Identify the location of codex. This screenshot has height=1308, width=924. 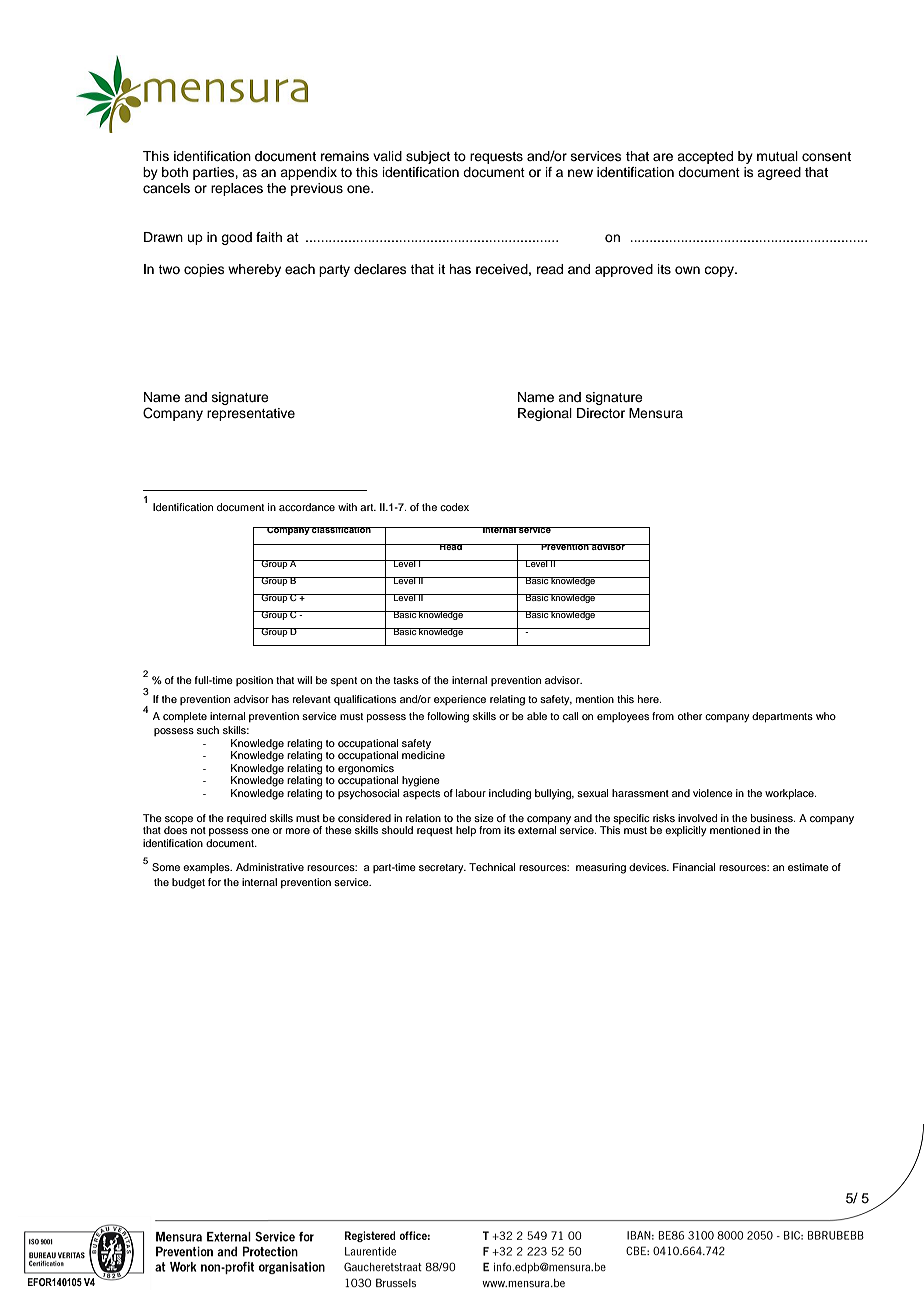
(454, 507).
